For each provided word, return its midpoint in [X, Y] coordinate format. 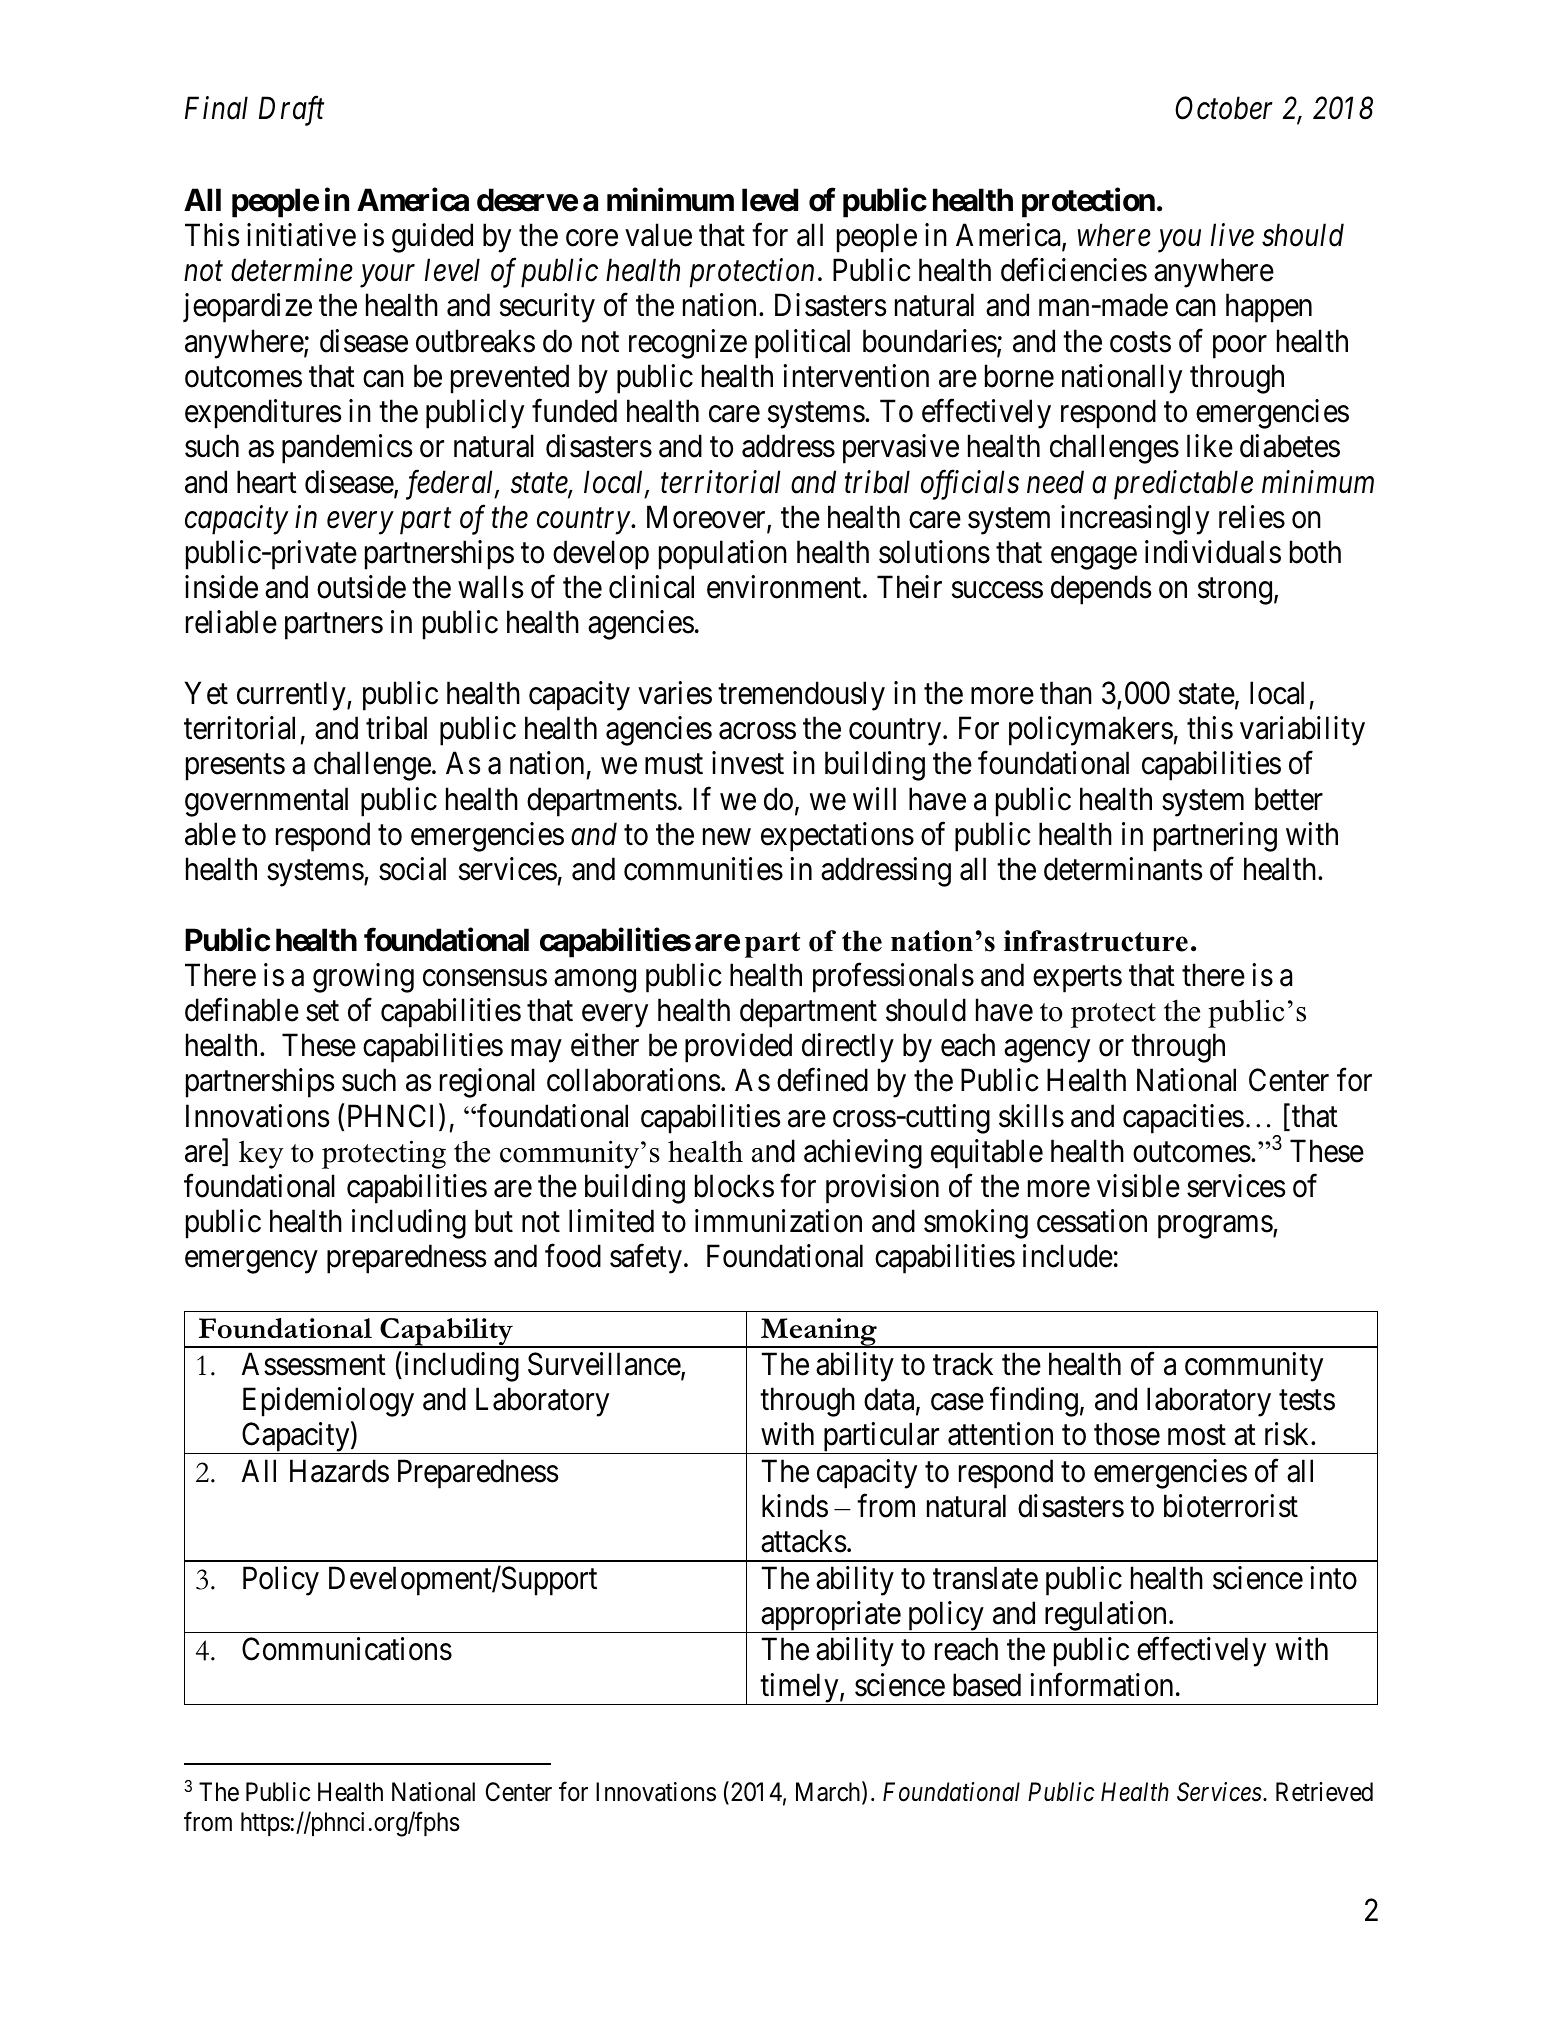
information [1101, 1685]
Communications [347, 1649]
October [1224, 108]
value [658, 235]
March [829, 1793]
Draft [291, 111]
